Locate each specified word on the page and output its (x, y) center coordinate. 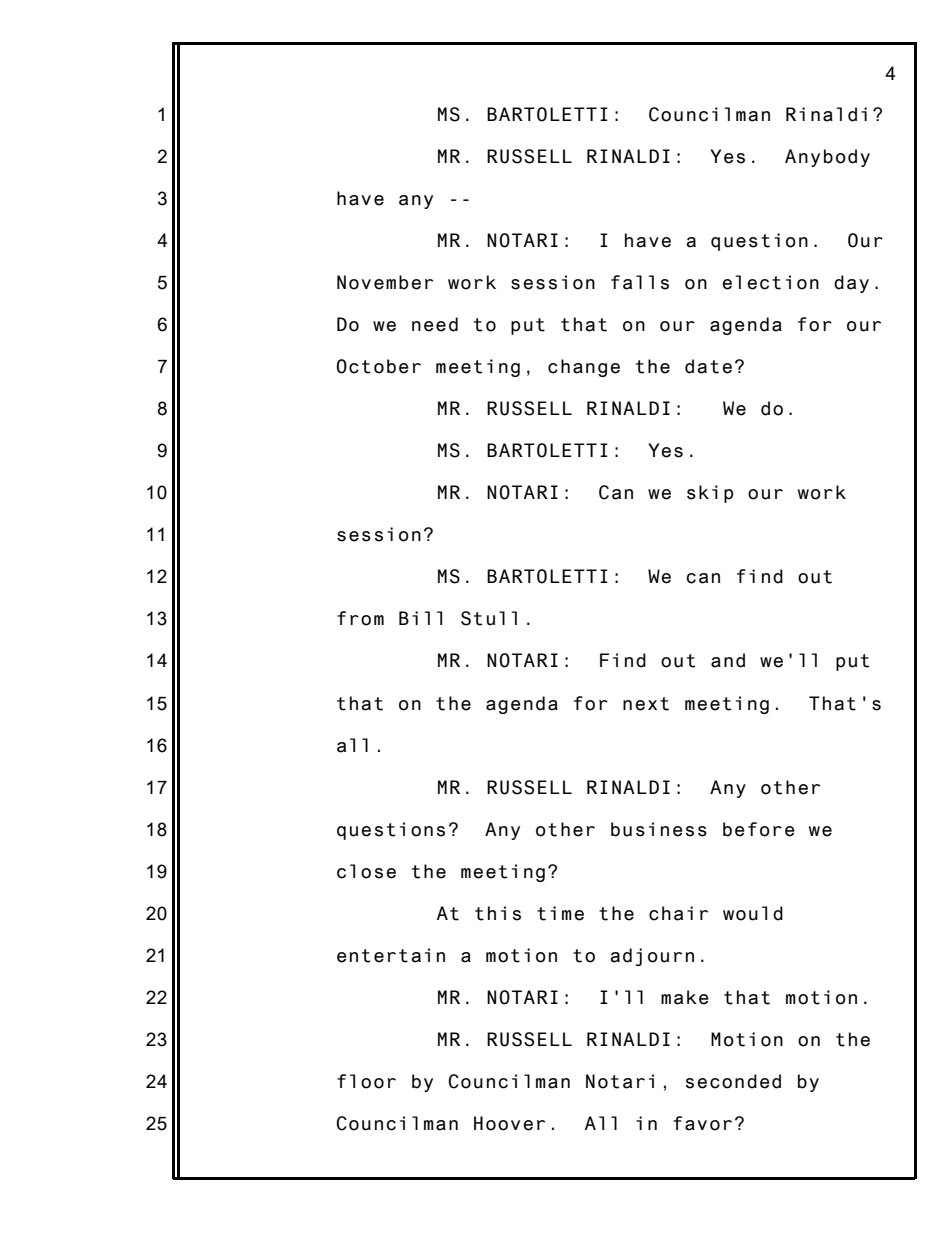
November (385, 282)
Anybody (827, 158)
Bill (420, 618)
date (708, 366)
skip (710, 494)
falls (640, 282)
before (759, 829)
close (366, 871)
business (659, 829)
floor (366, 1081)
